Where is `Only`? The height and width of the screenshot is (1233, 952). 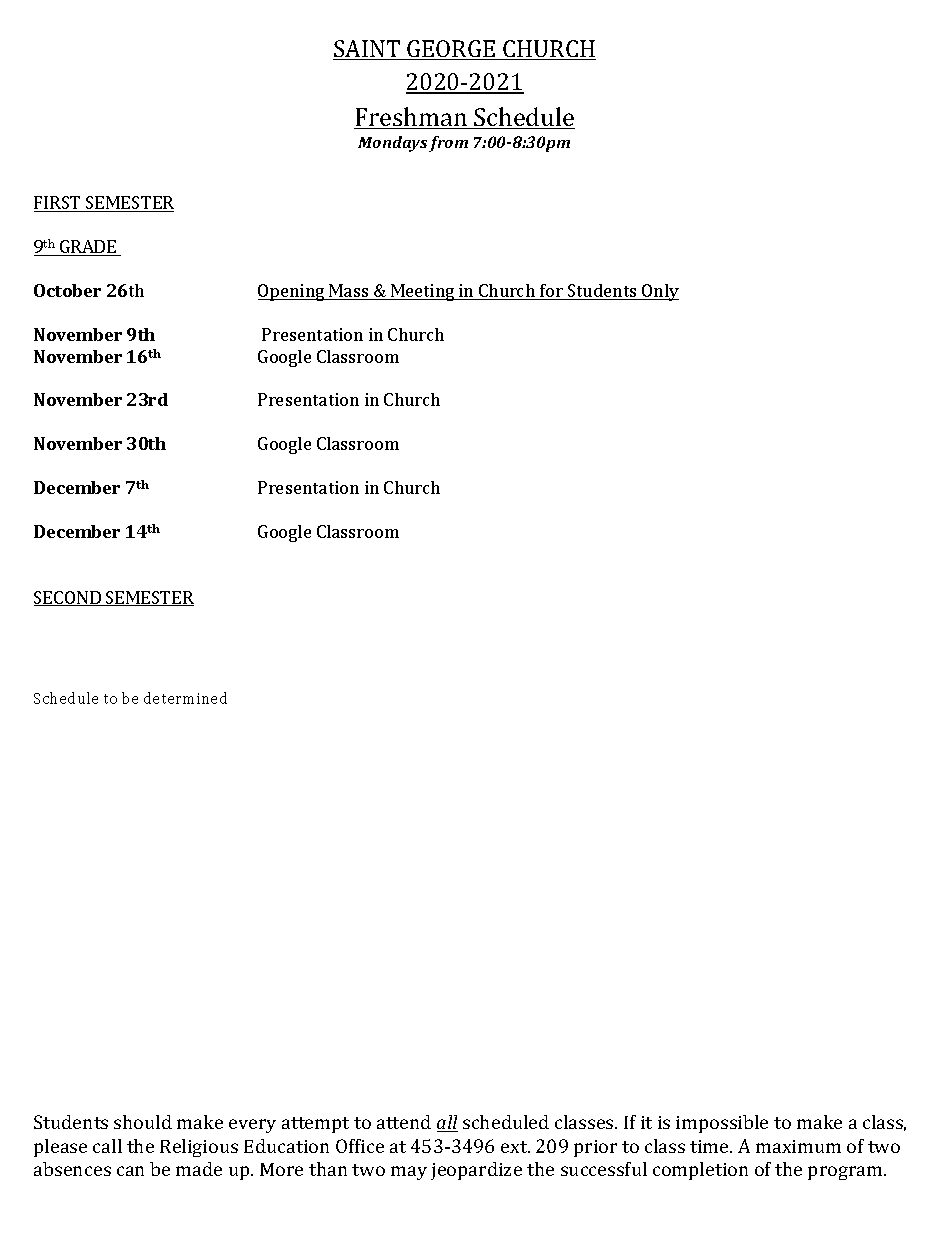
Only is located at coordinates (659, 292).
